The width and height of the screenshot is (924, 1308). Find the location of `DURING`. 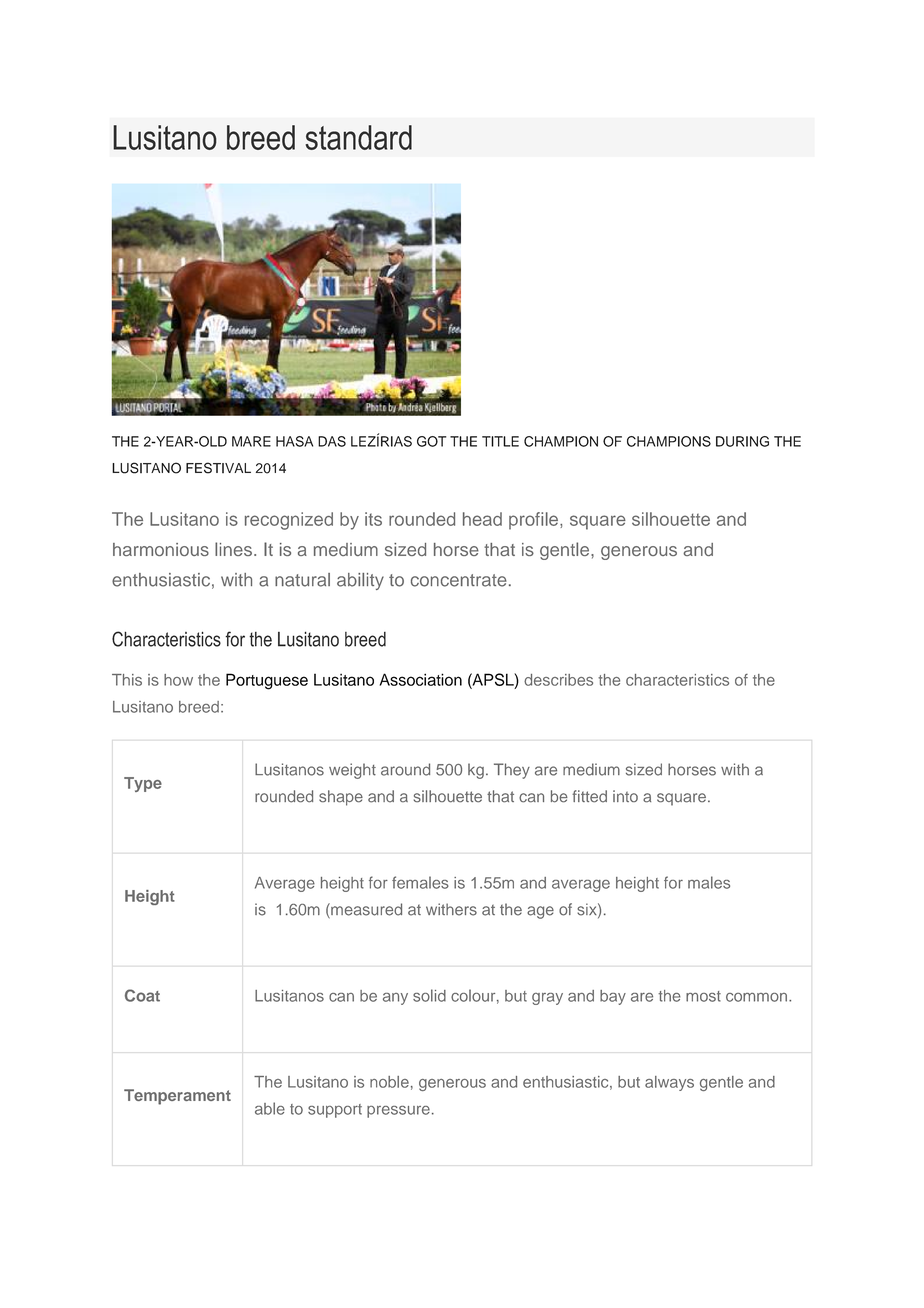

DURING is located at coordinates (742, 441).
